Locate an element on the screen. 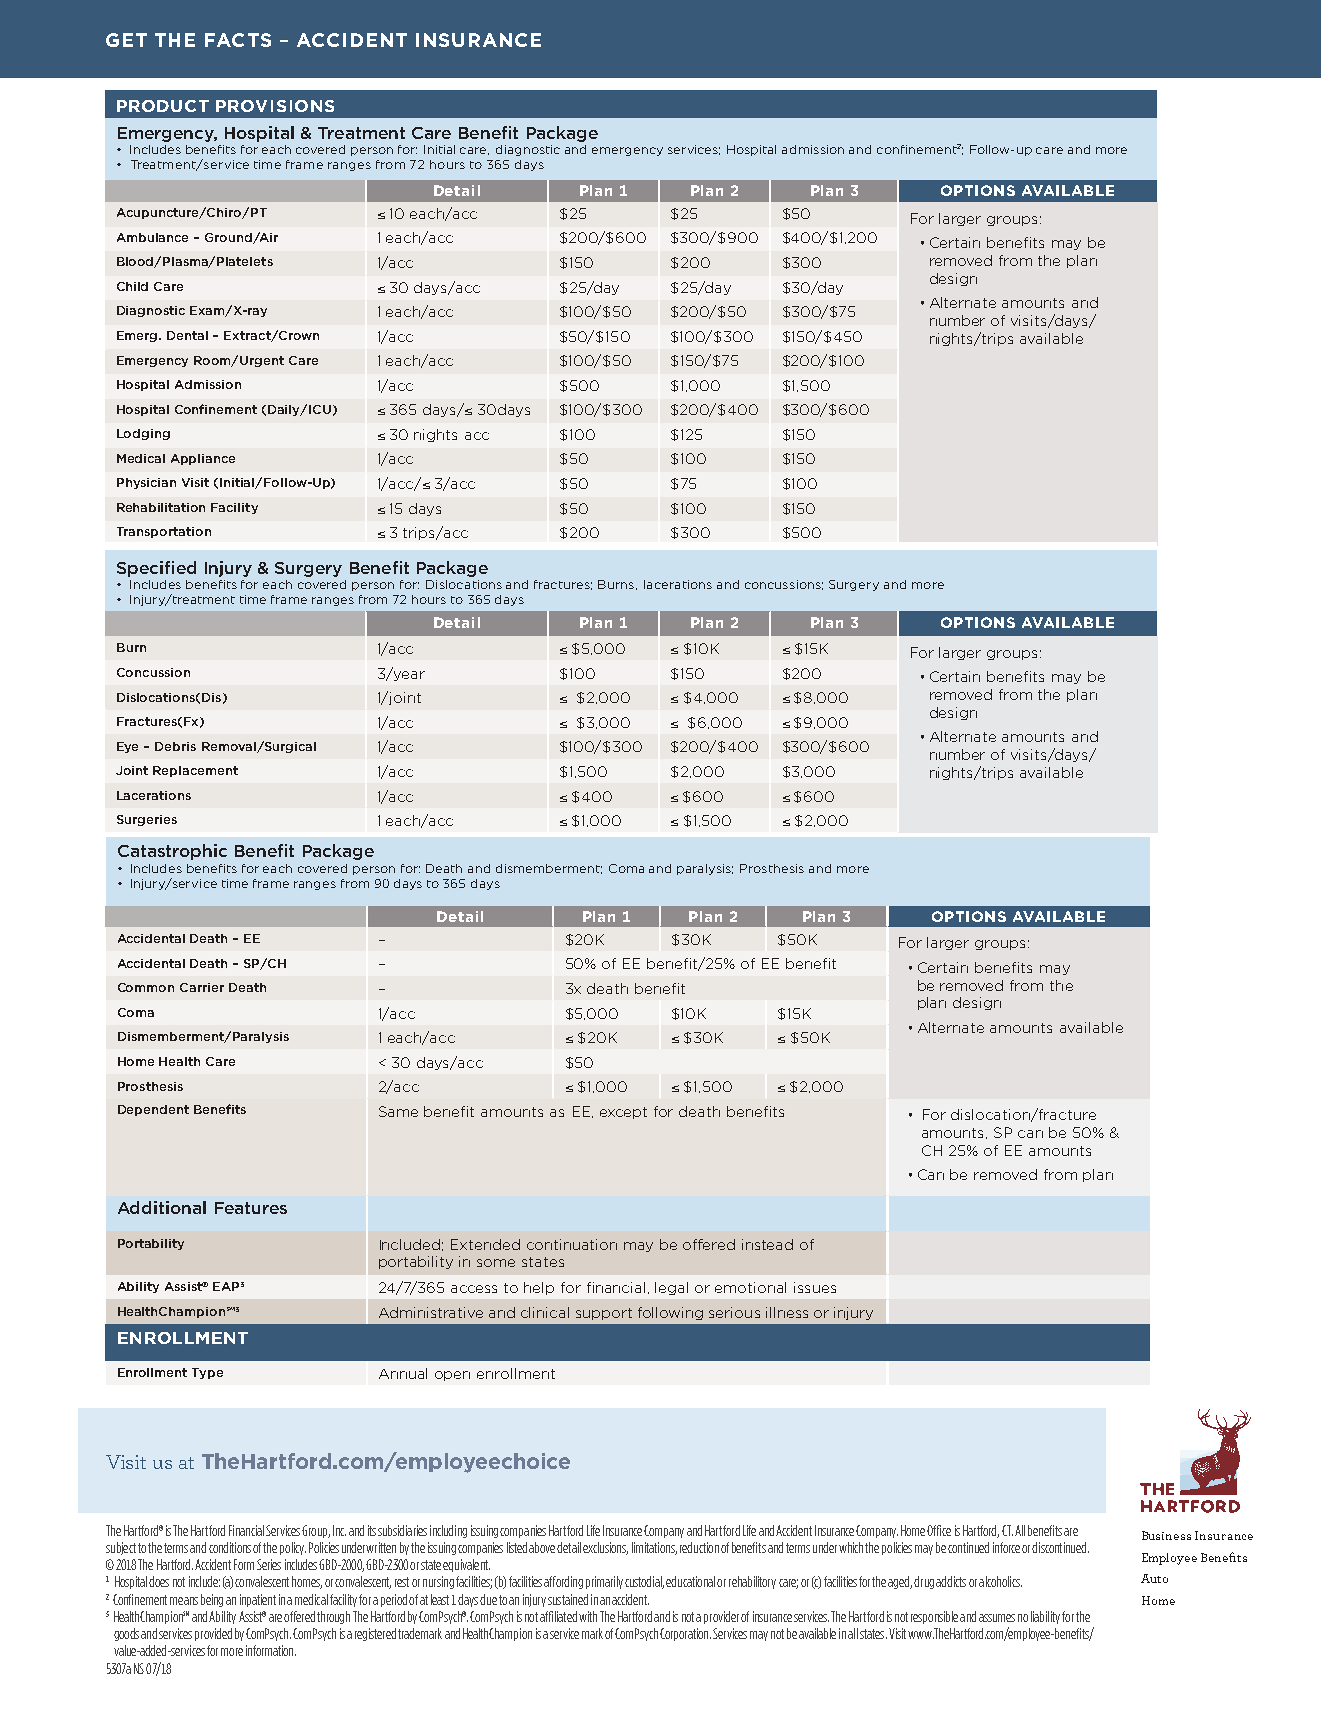 This screenshot has height=1710, width=1321. instead is located at coordinates (767, 1244).
